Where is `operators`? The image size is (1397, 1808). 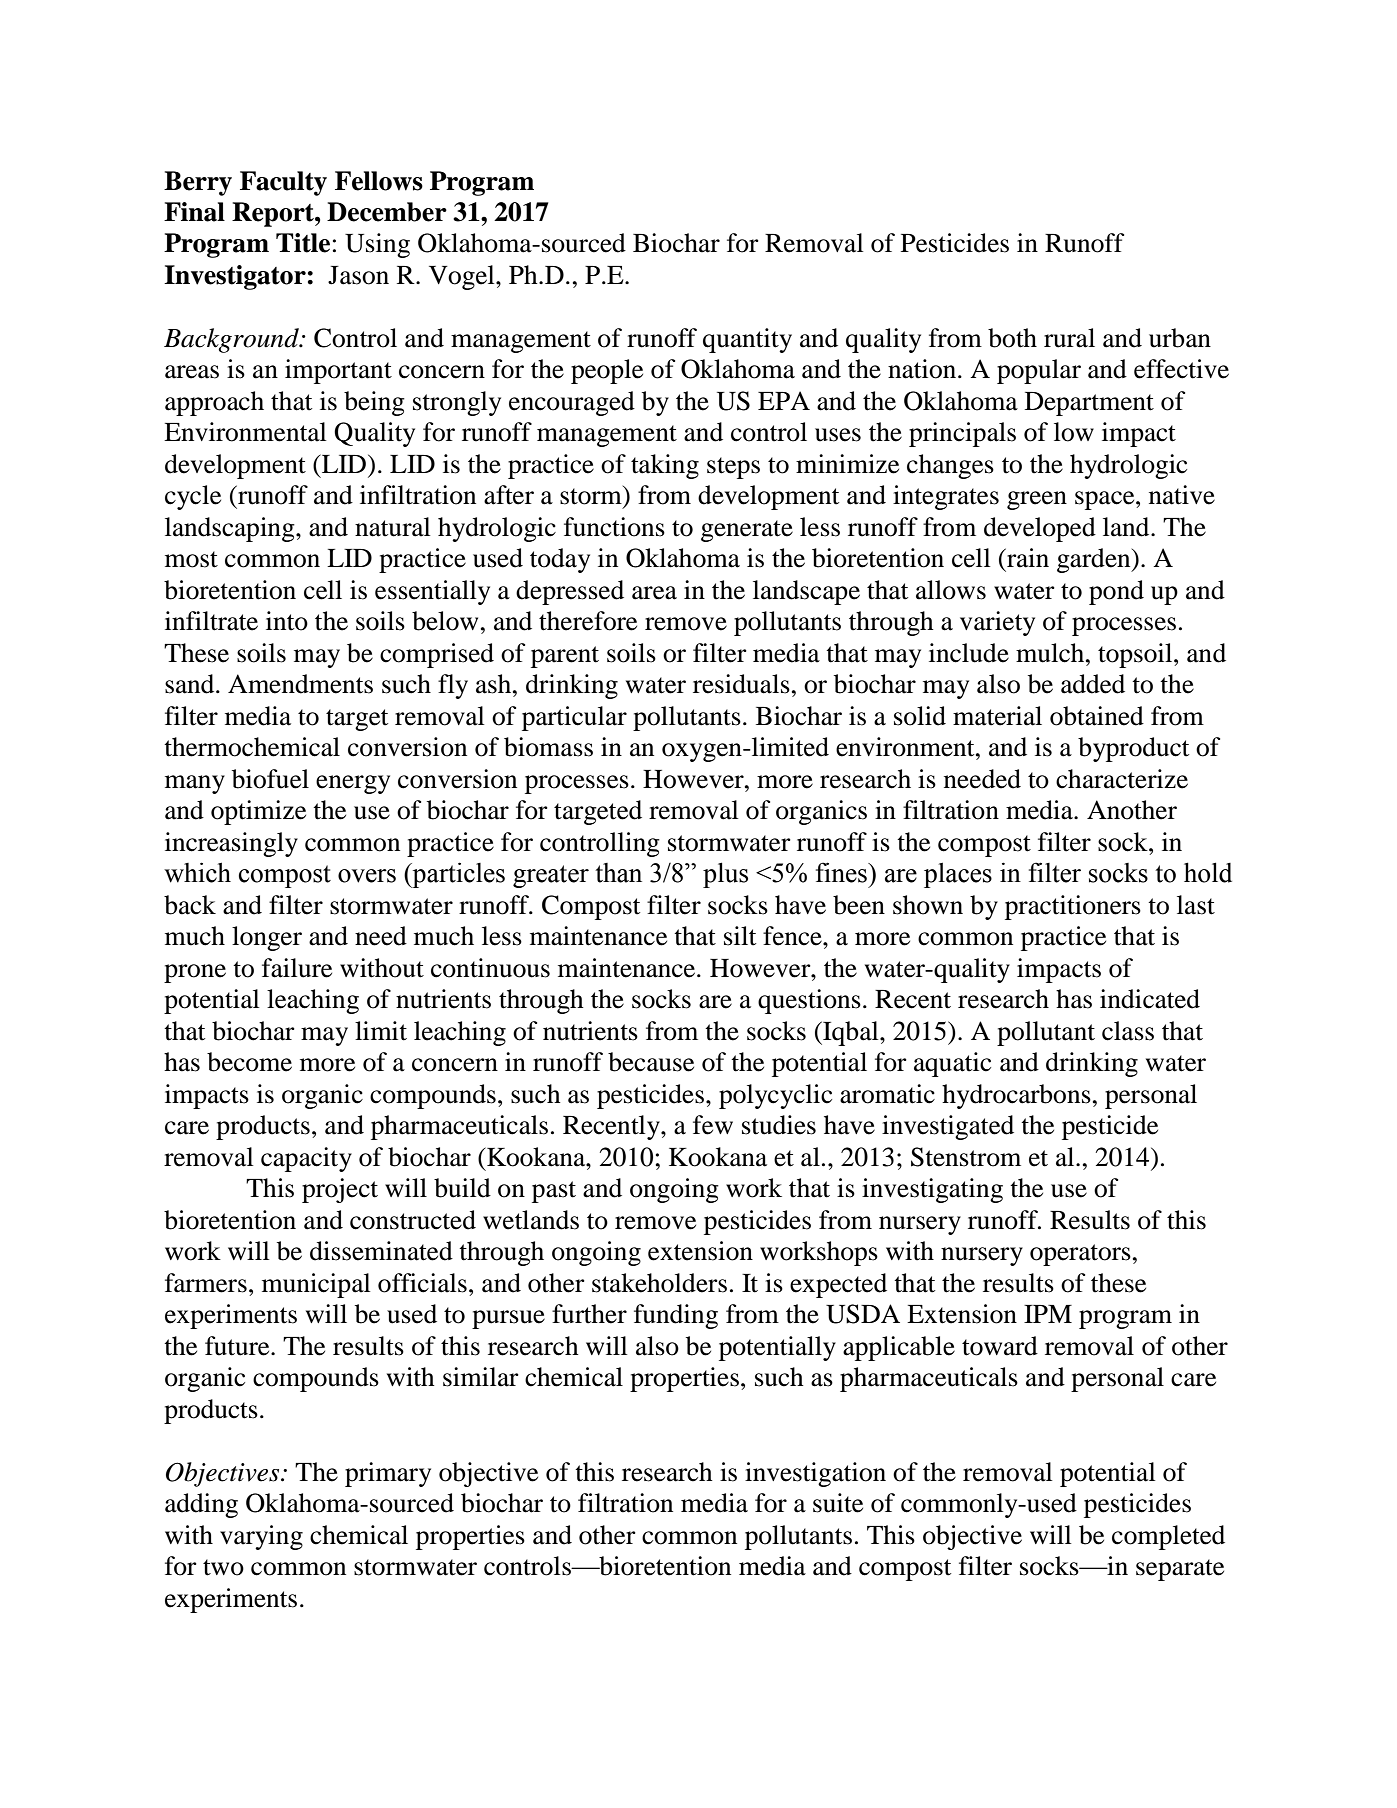
operators is located at coordinates (1080, 1255).
